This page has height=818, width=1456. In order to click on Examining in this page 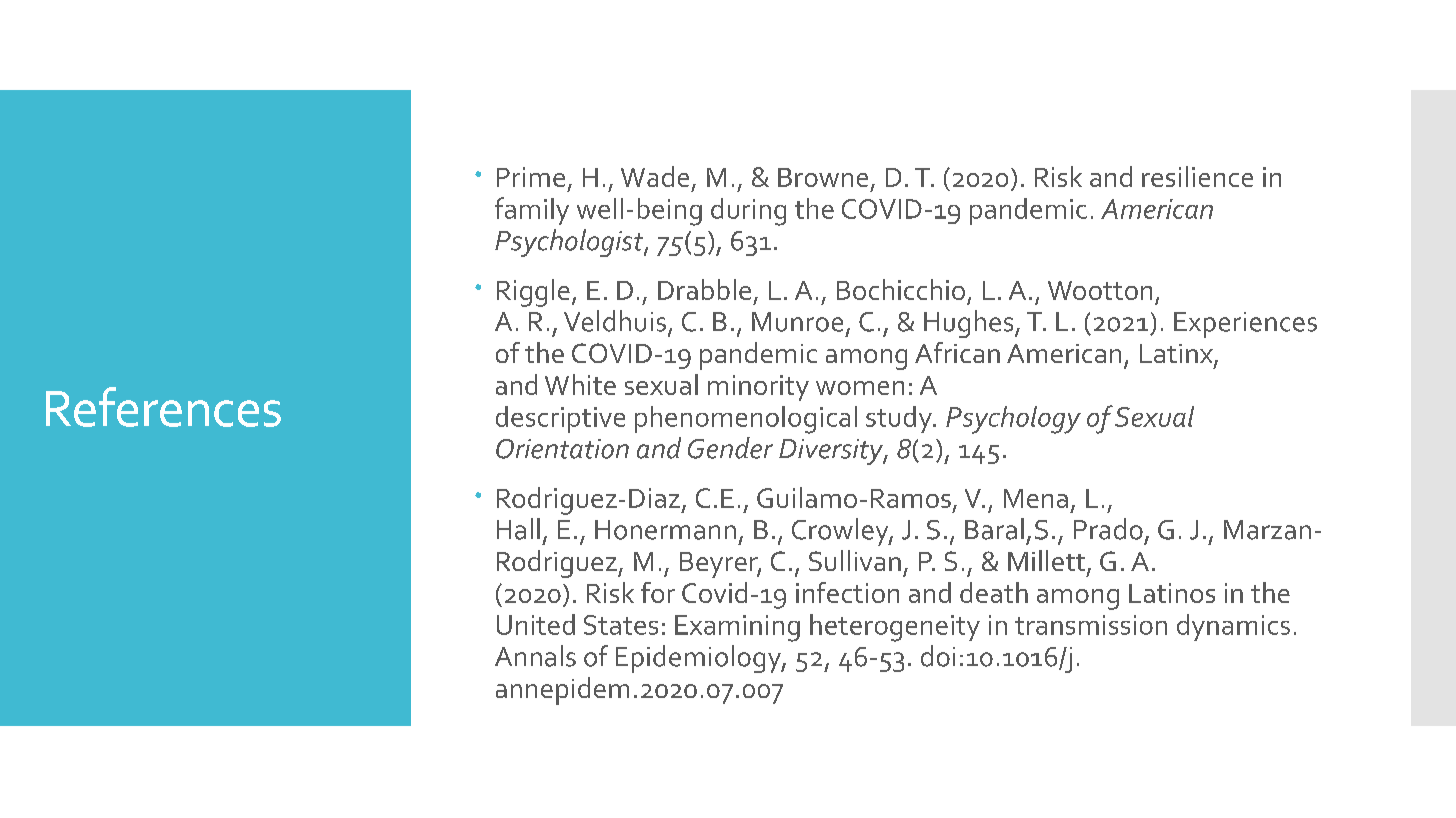, I will do `click(737, 628)`.
